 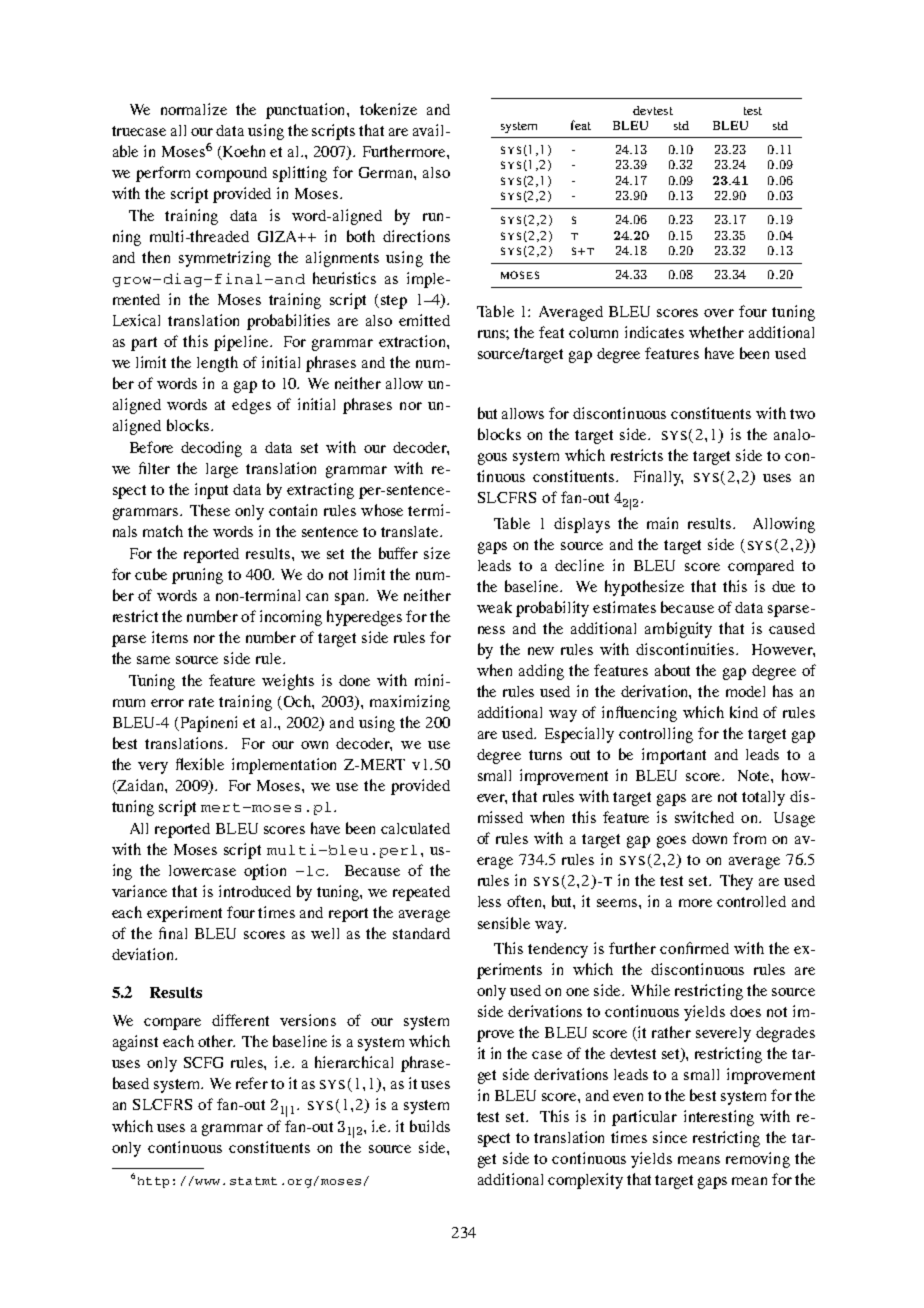 What do you see at coordinates (415, 828) in the document?
I see `calculated` at bounding box center [415, 828].
